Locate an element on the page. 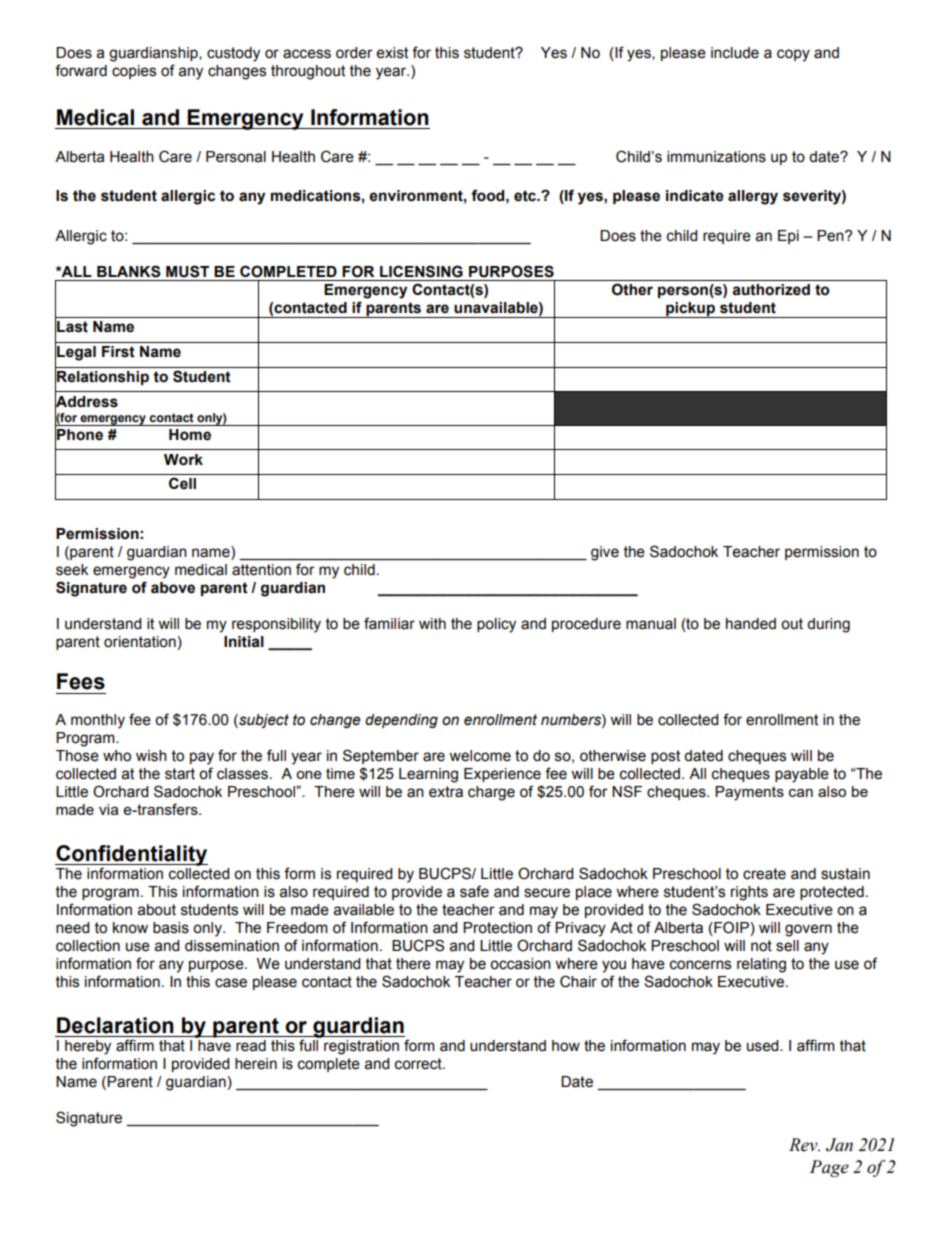  exist is located at coordinates (392, 53).
